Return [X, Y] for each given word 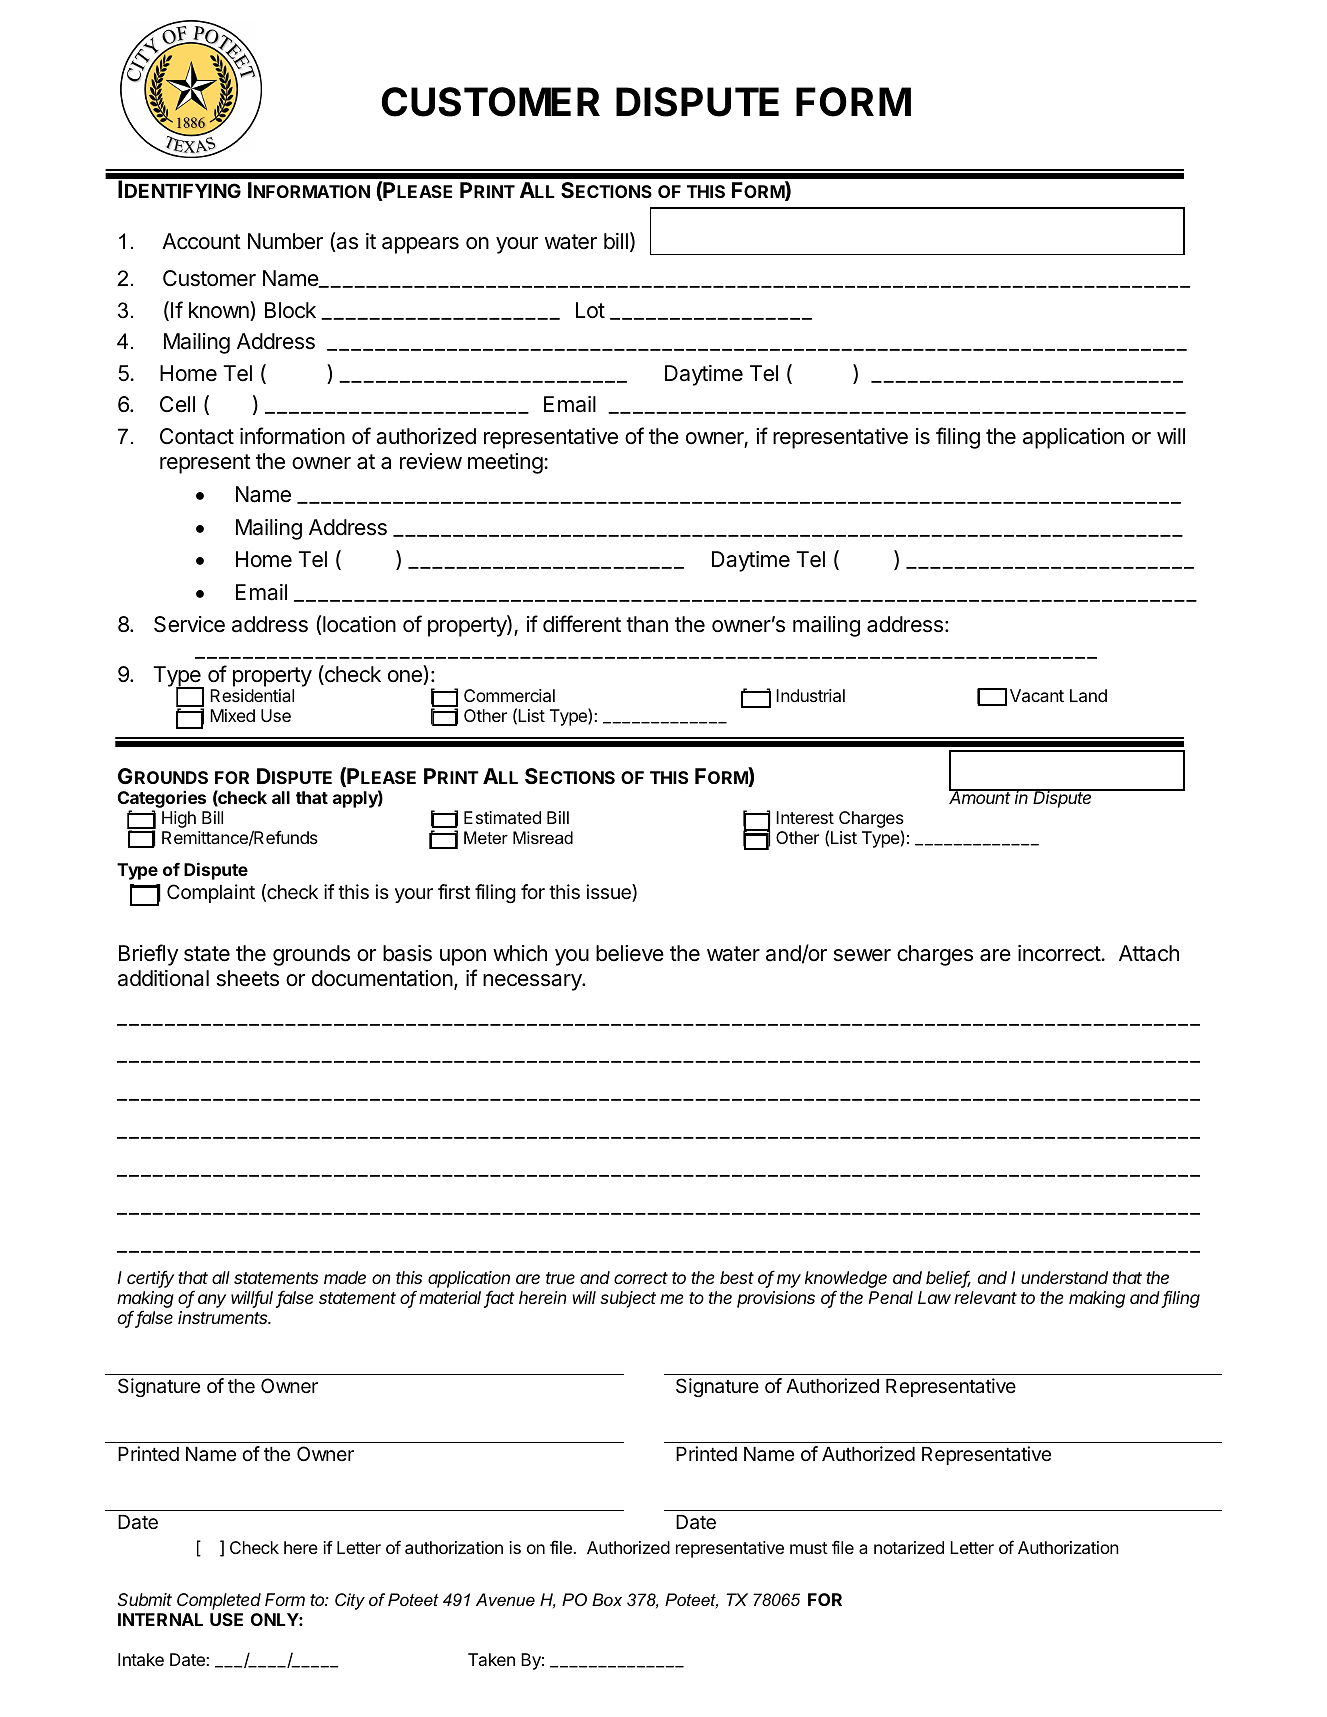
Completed [219, 1601]
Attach [1149, 953]
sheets [248, 978]
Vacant [1037, 695]
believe [630, 953]
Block [290, 310]
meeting [505, 463]
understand [1064, 1277]
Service [189, 624]
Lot [590, 310]
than [647, 624]
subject [628, 1299]
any [212, 1301]
